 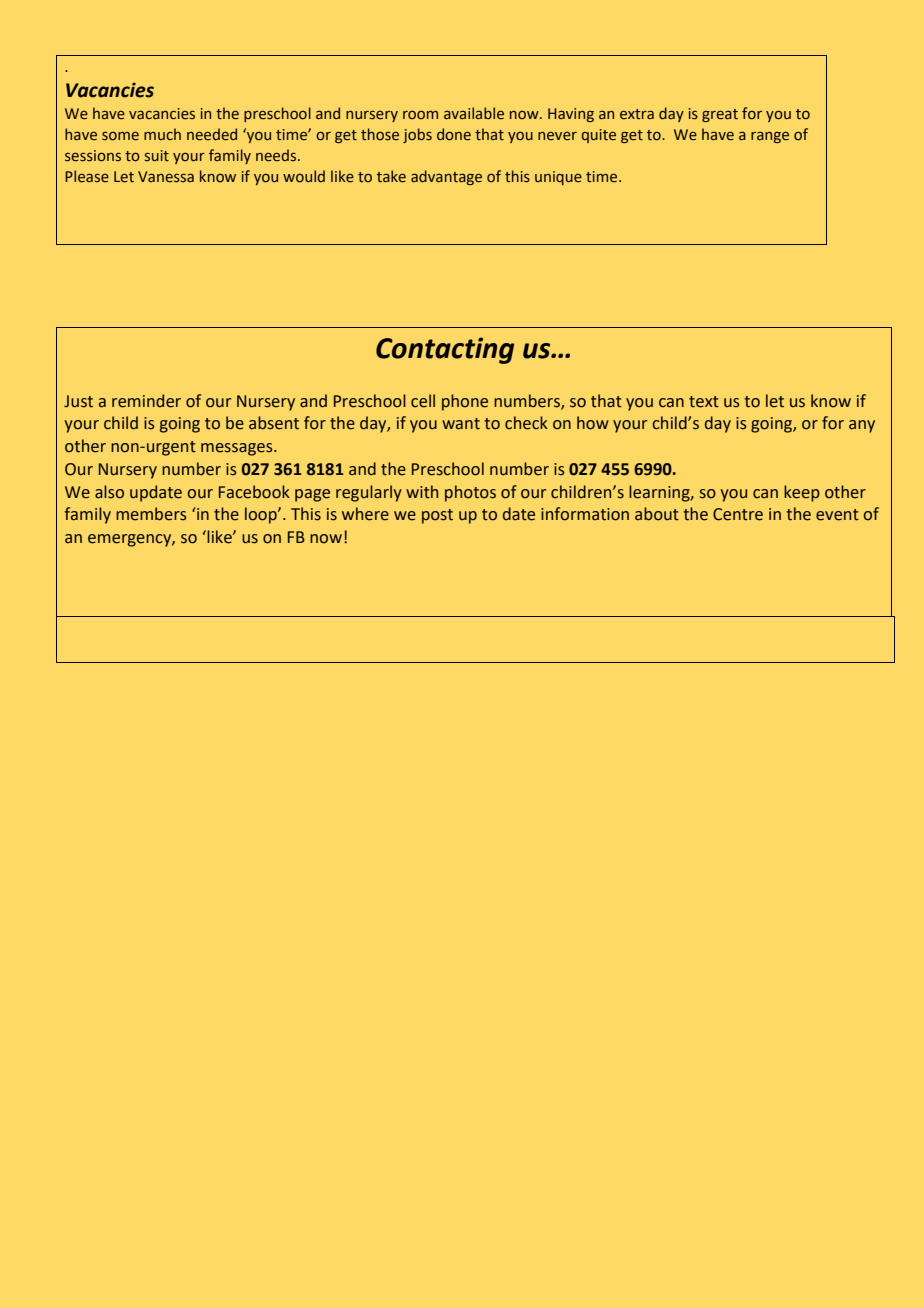 What do you see at coordinates (454, 134) in the screenshot?
I see `done` at bounding box center [454, 134].
